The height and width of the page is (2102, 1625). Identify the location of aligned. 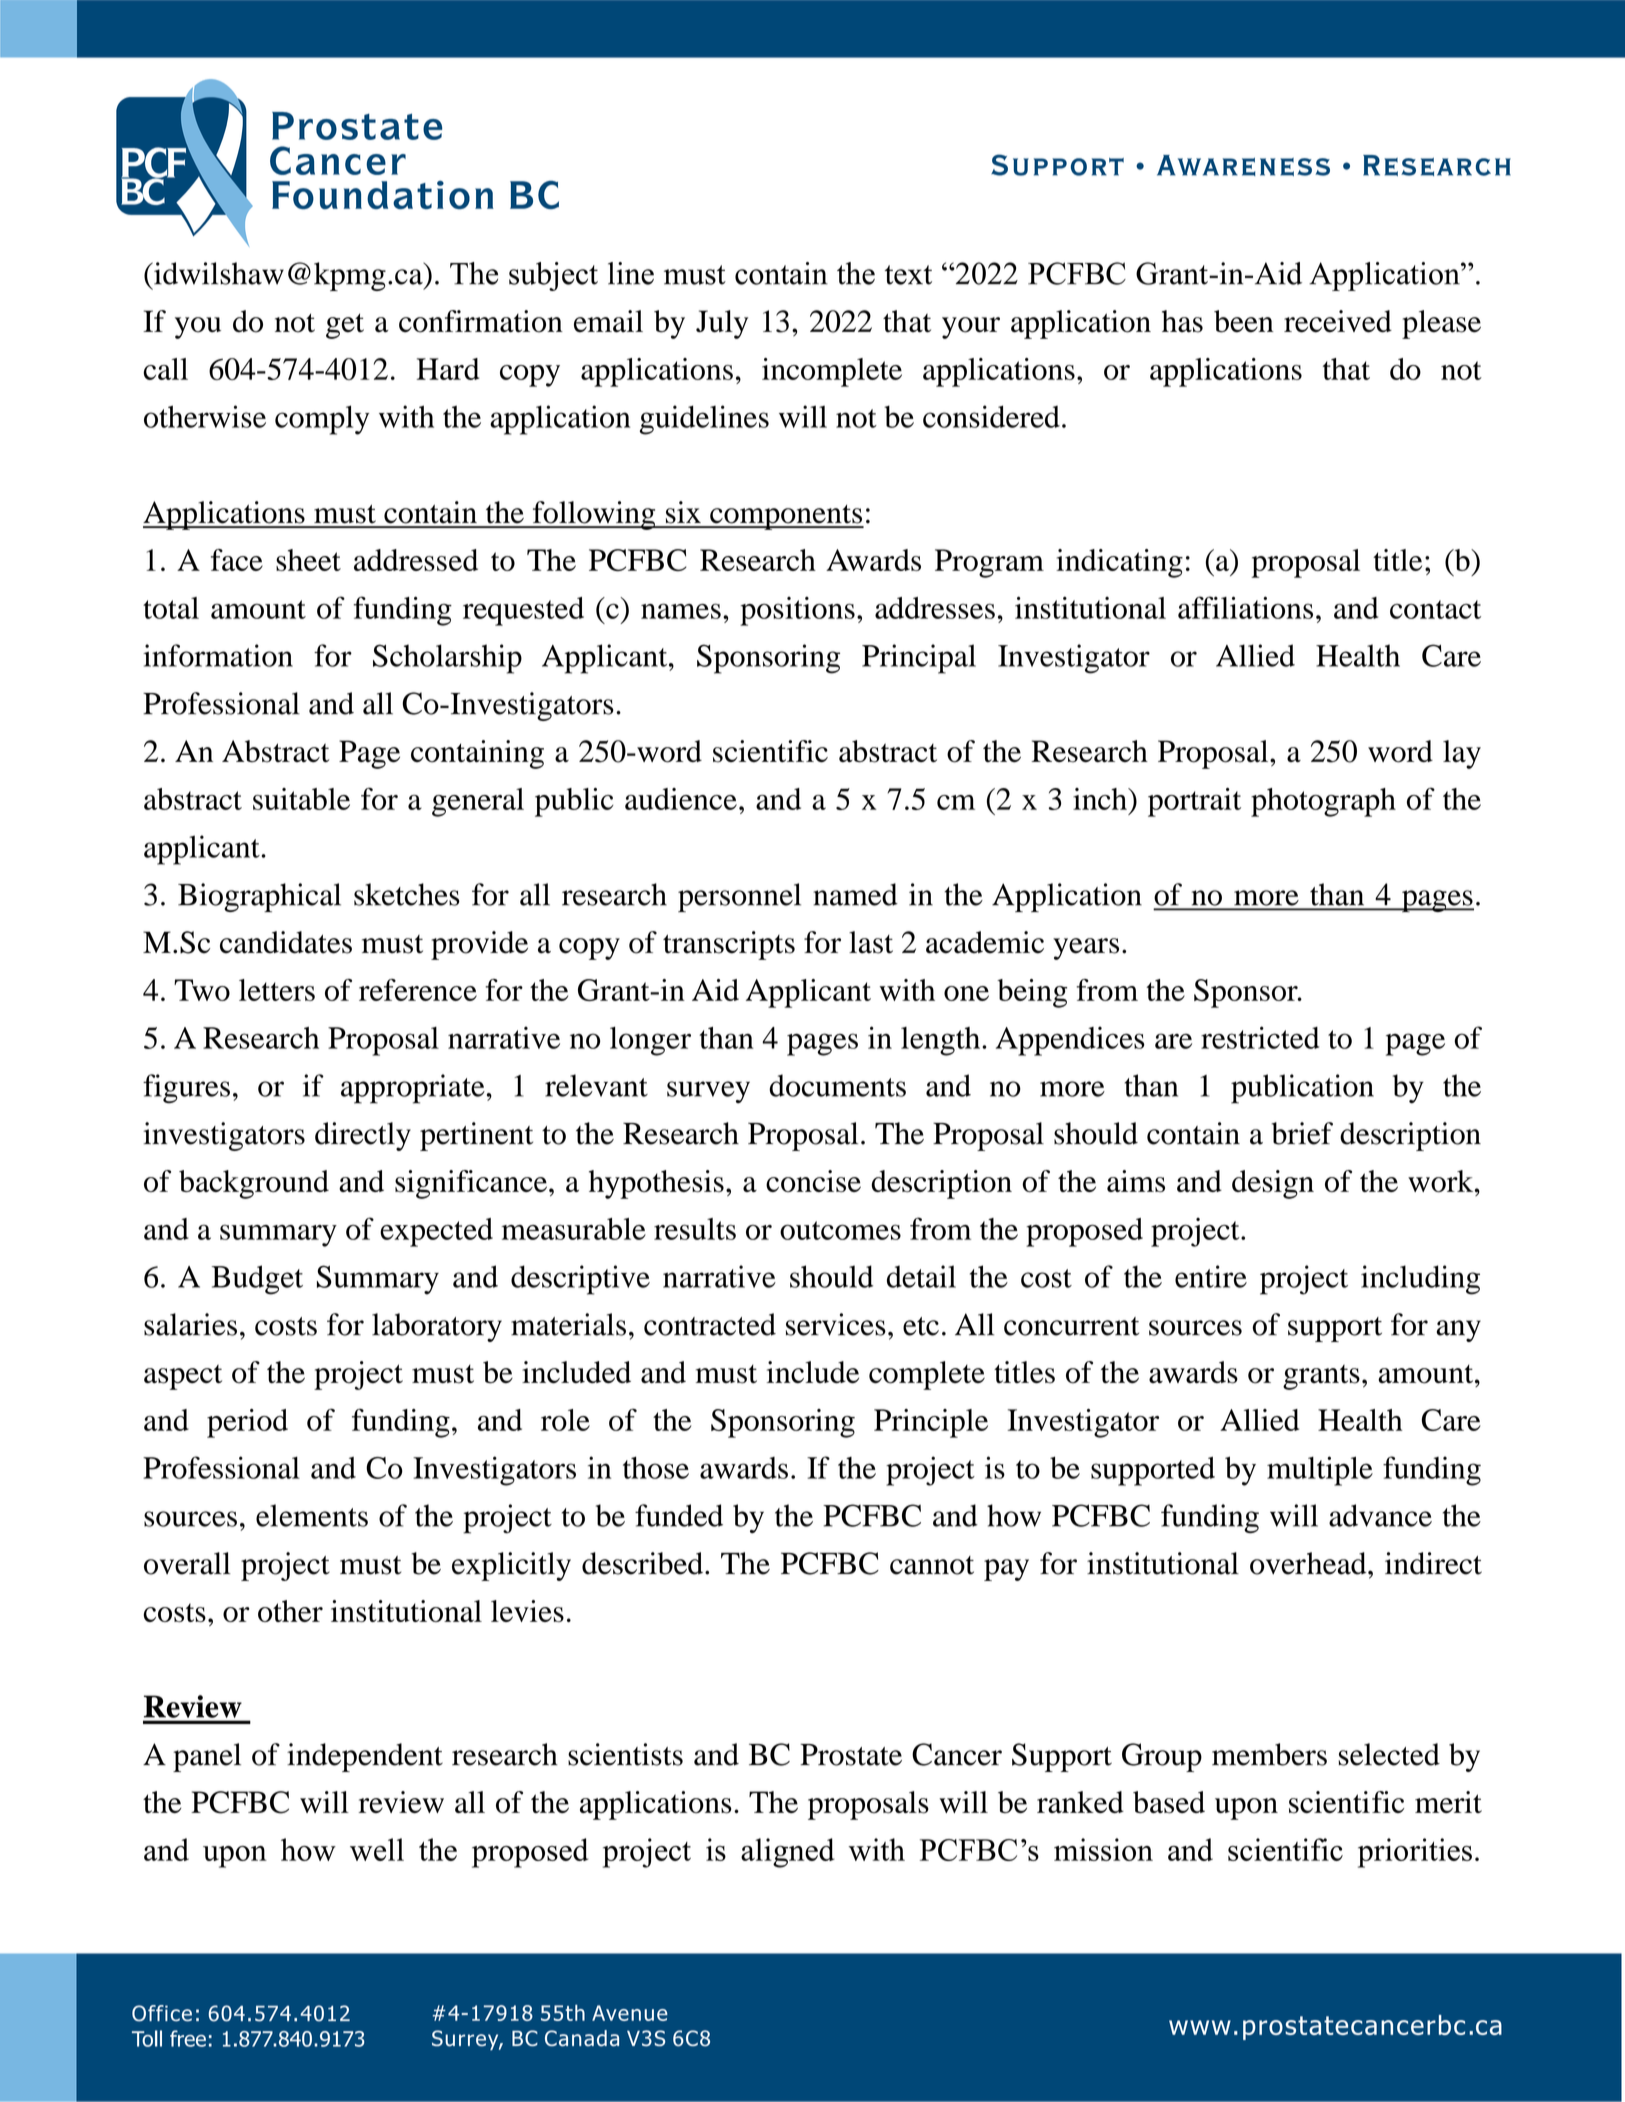
(788, 1853).
